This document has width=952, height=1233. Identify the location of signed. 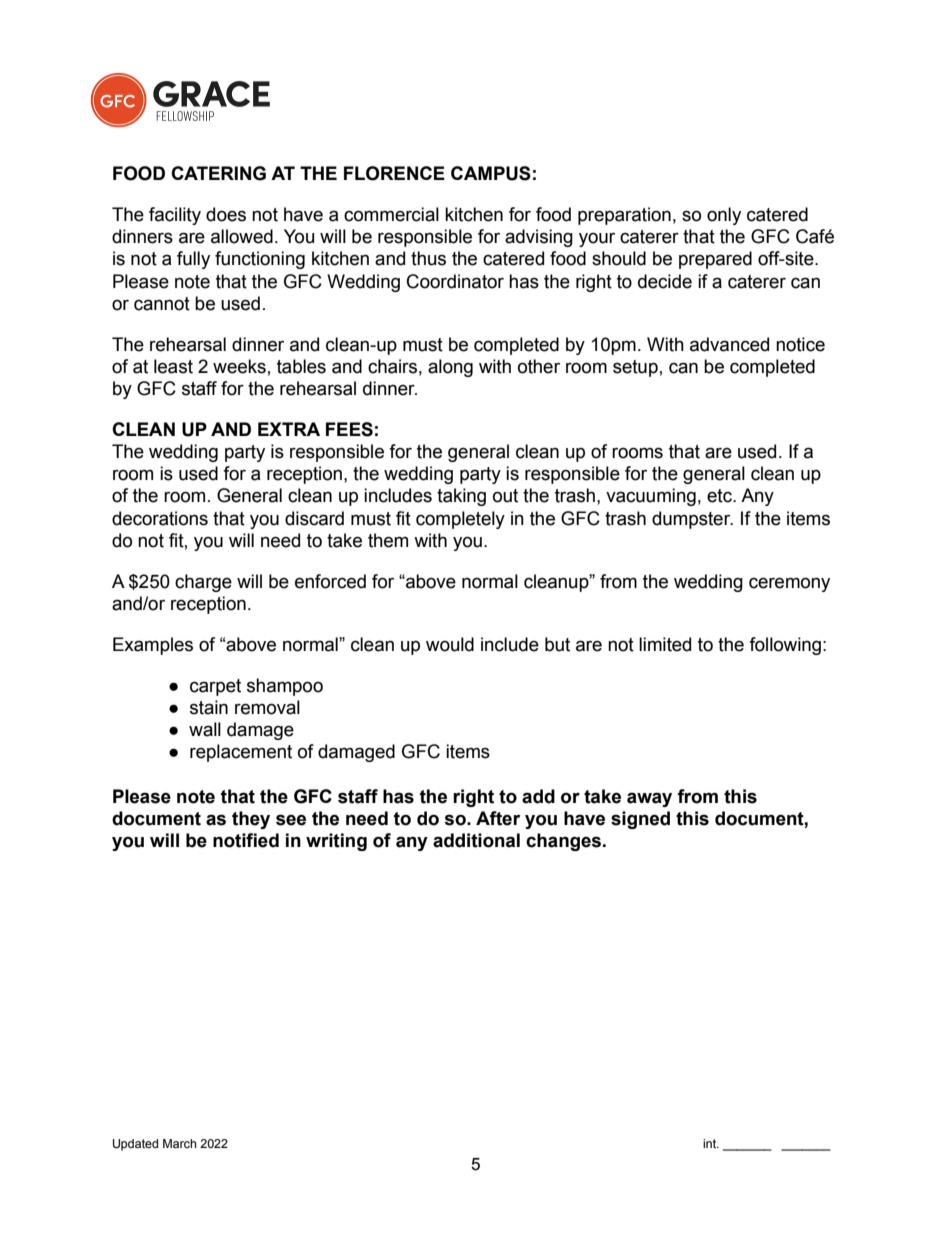
(640, 820).
